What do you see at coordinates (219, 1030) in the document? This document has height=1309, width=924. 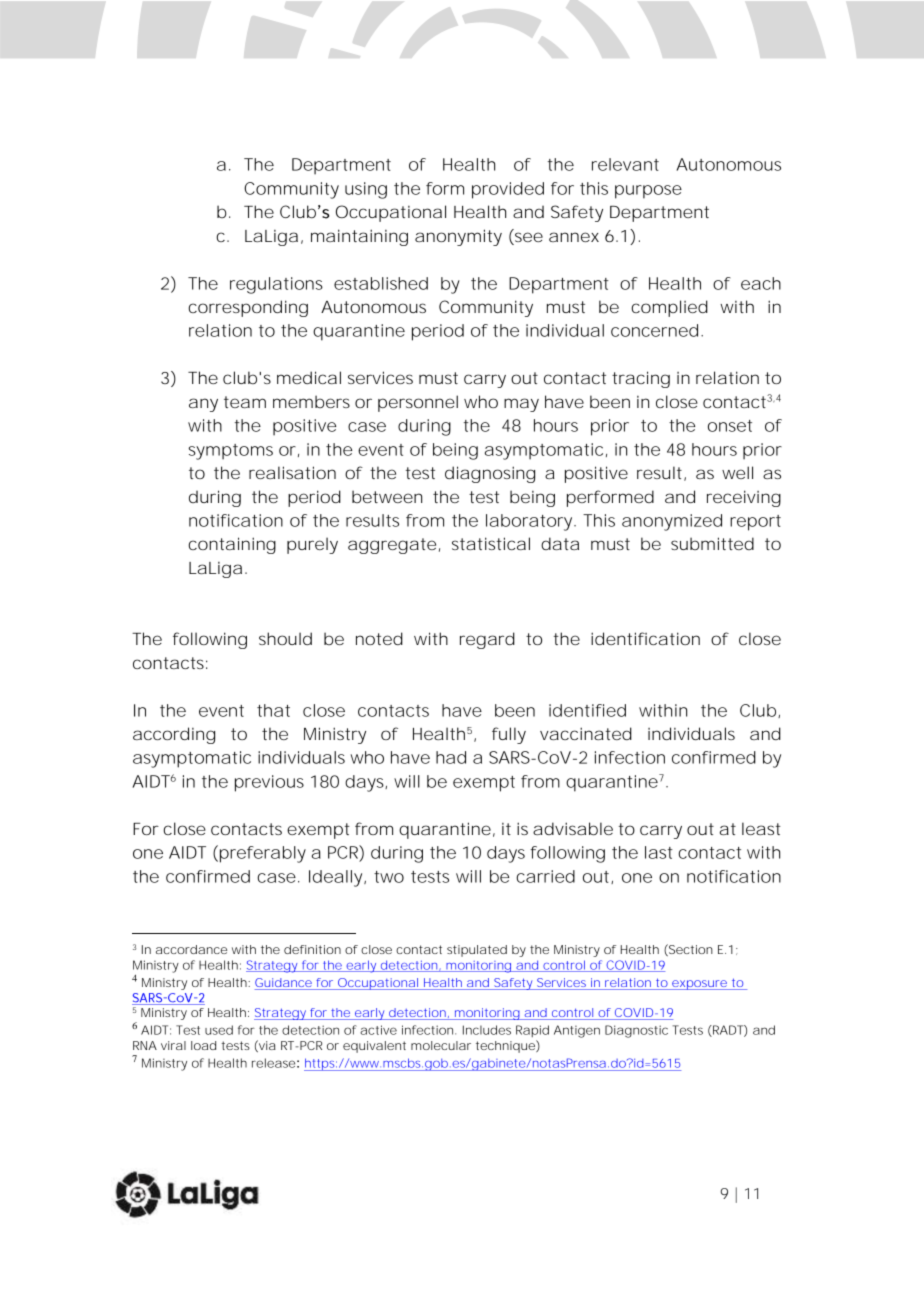 I see `used` at bounding box center [219, 1030].
